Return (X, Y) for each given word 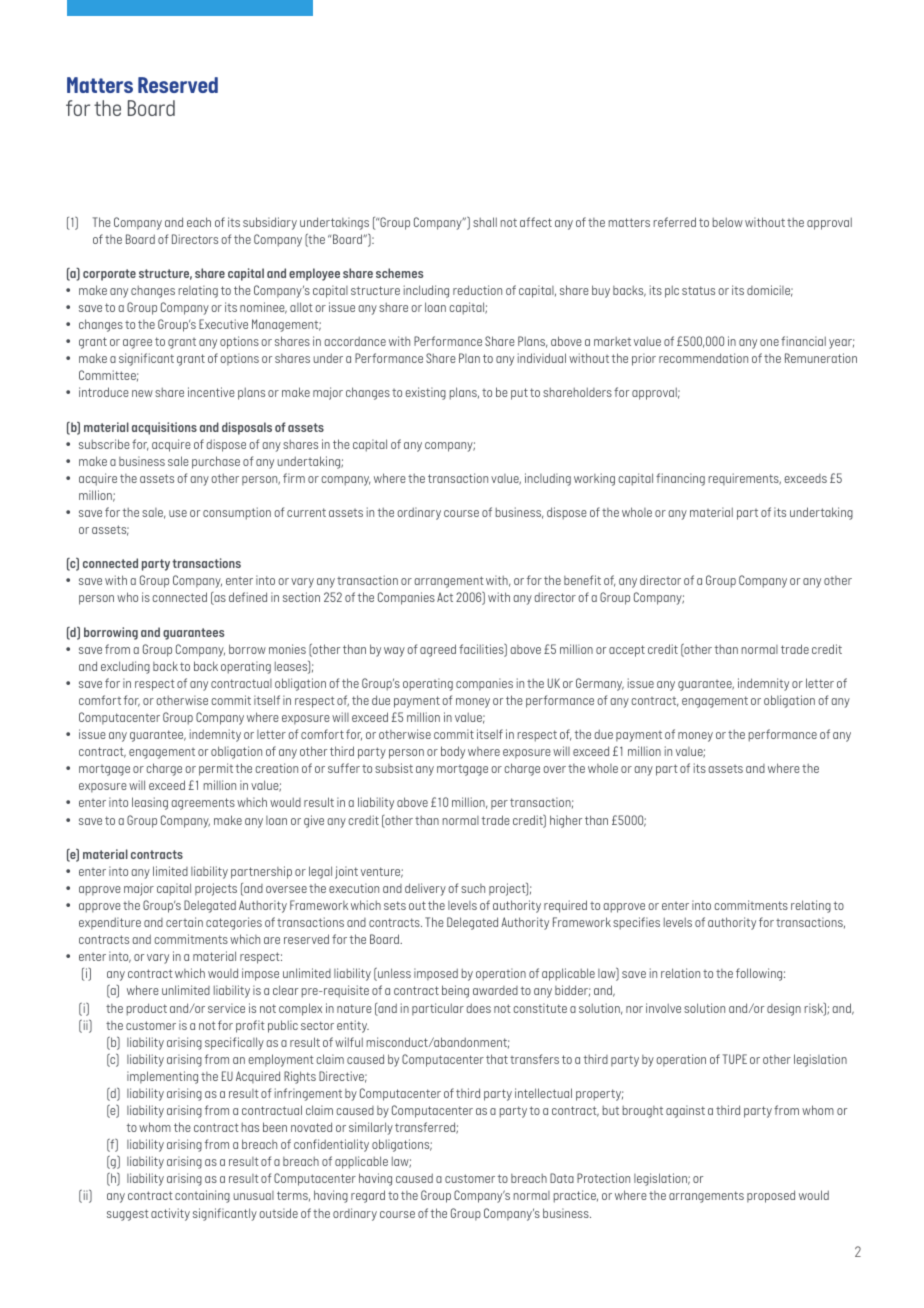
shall (485, 222)
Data (562, 1178)
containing (202, 1196)
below (728, 222)
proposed (771, 1196)
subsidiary (270, 223)
